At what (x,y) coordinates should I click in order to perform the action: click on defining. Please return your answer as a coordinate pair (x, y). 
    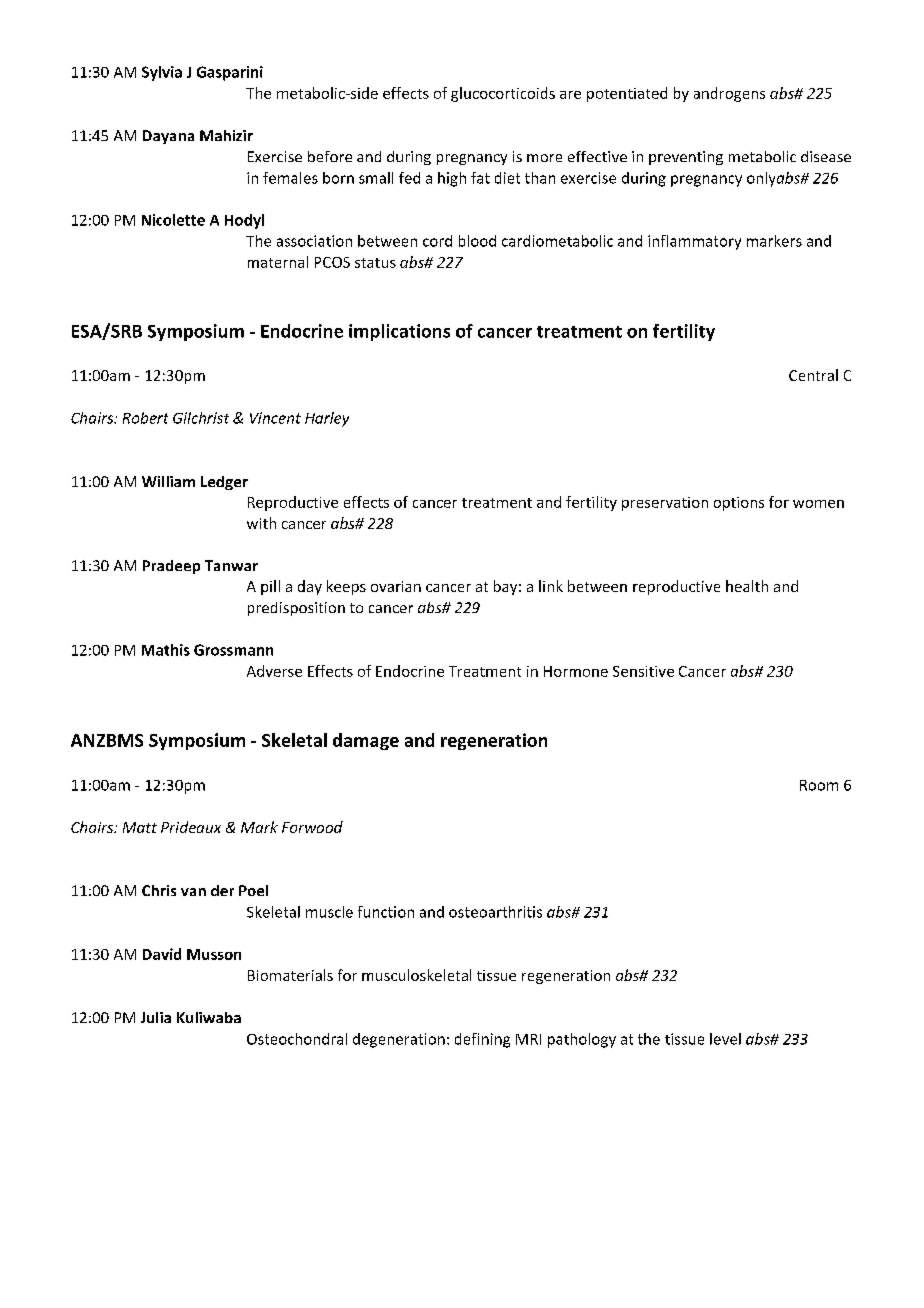
    Looking at the image, I should click on (482, 1040).
